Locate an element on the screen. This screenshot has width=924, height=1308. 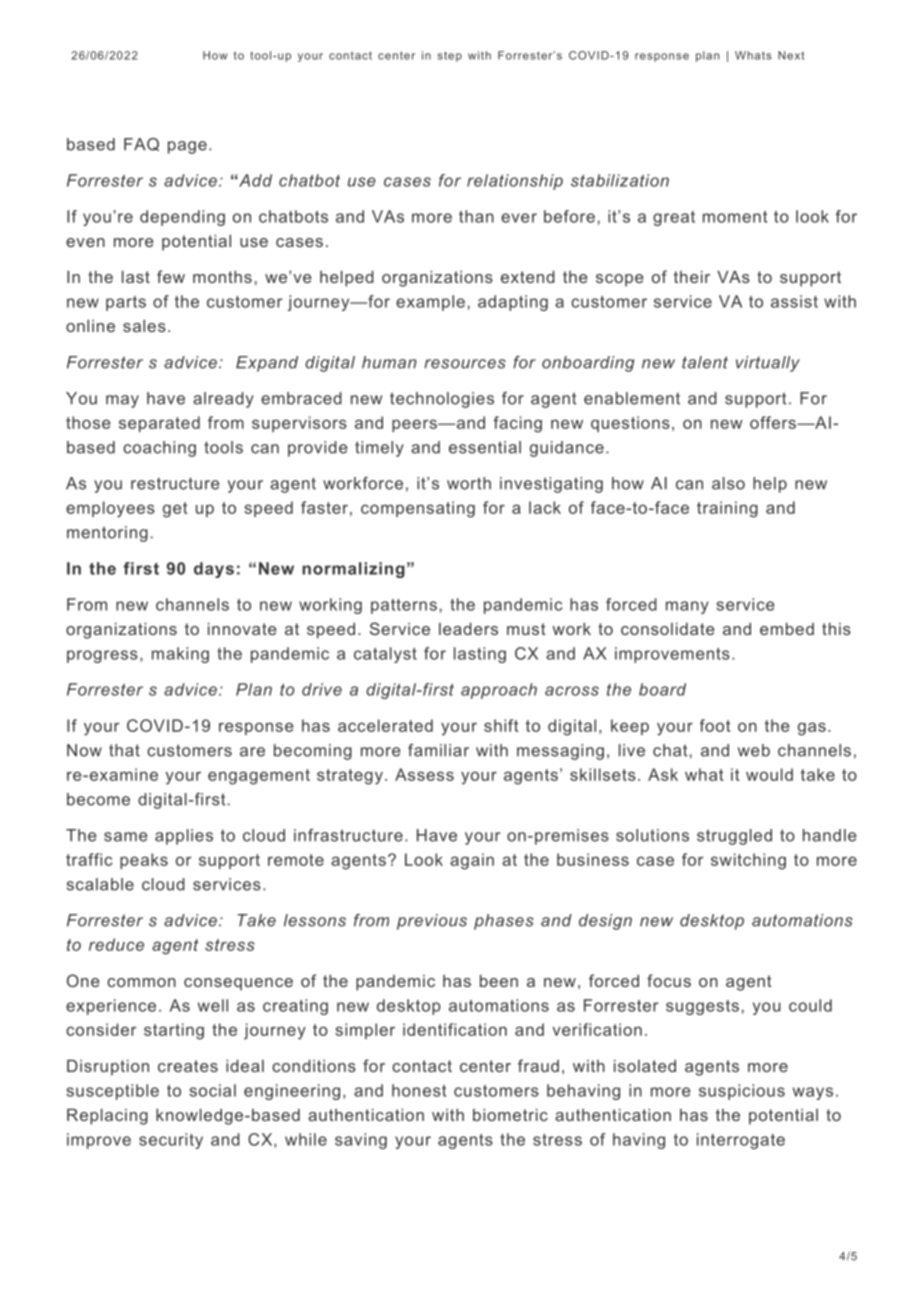
Next is located at coordinates (791, 55).
